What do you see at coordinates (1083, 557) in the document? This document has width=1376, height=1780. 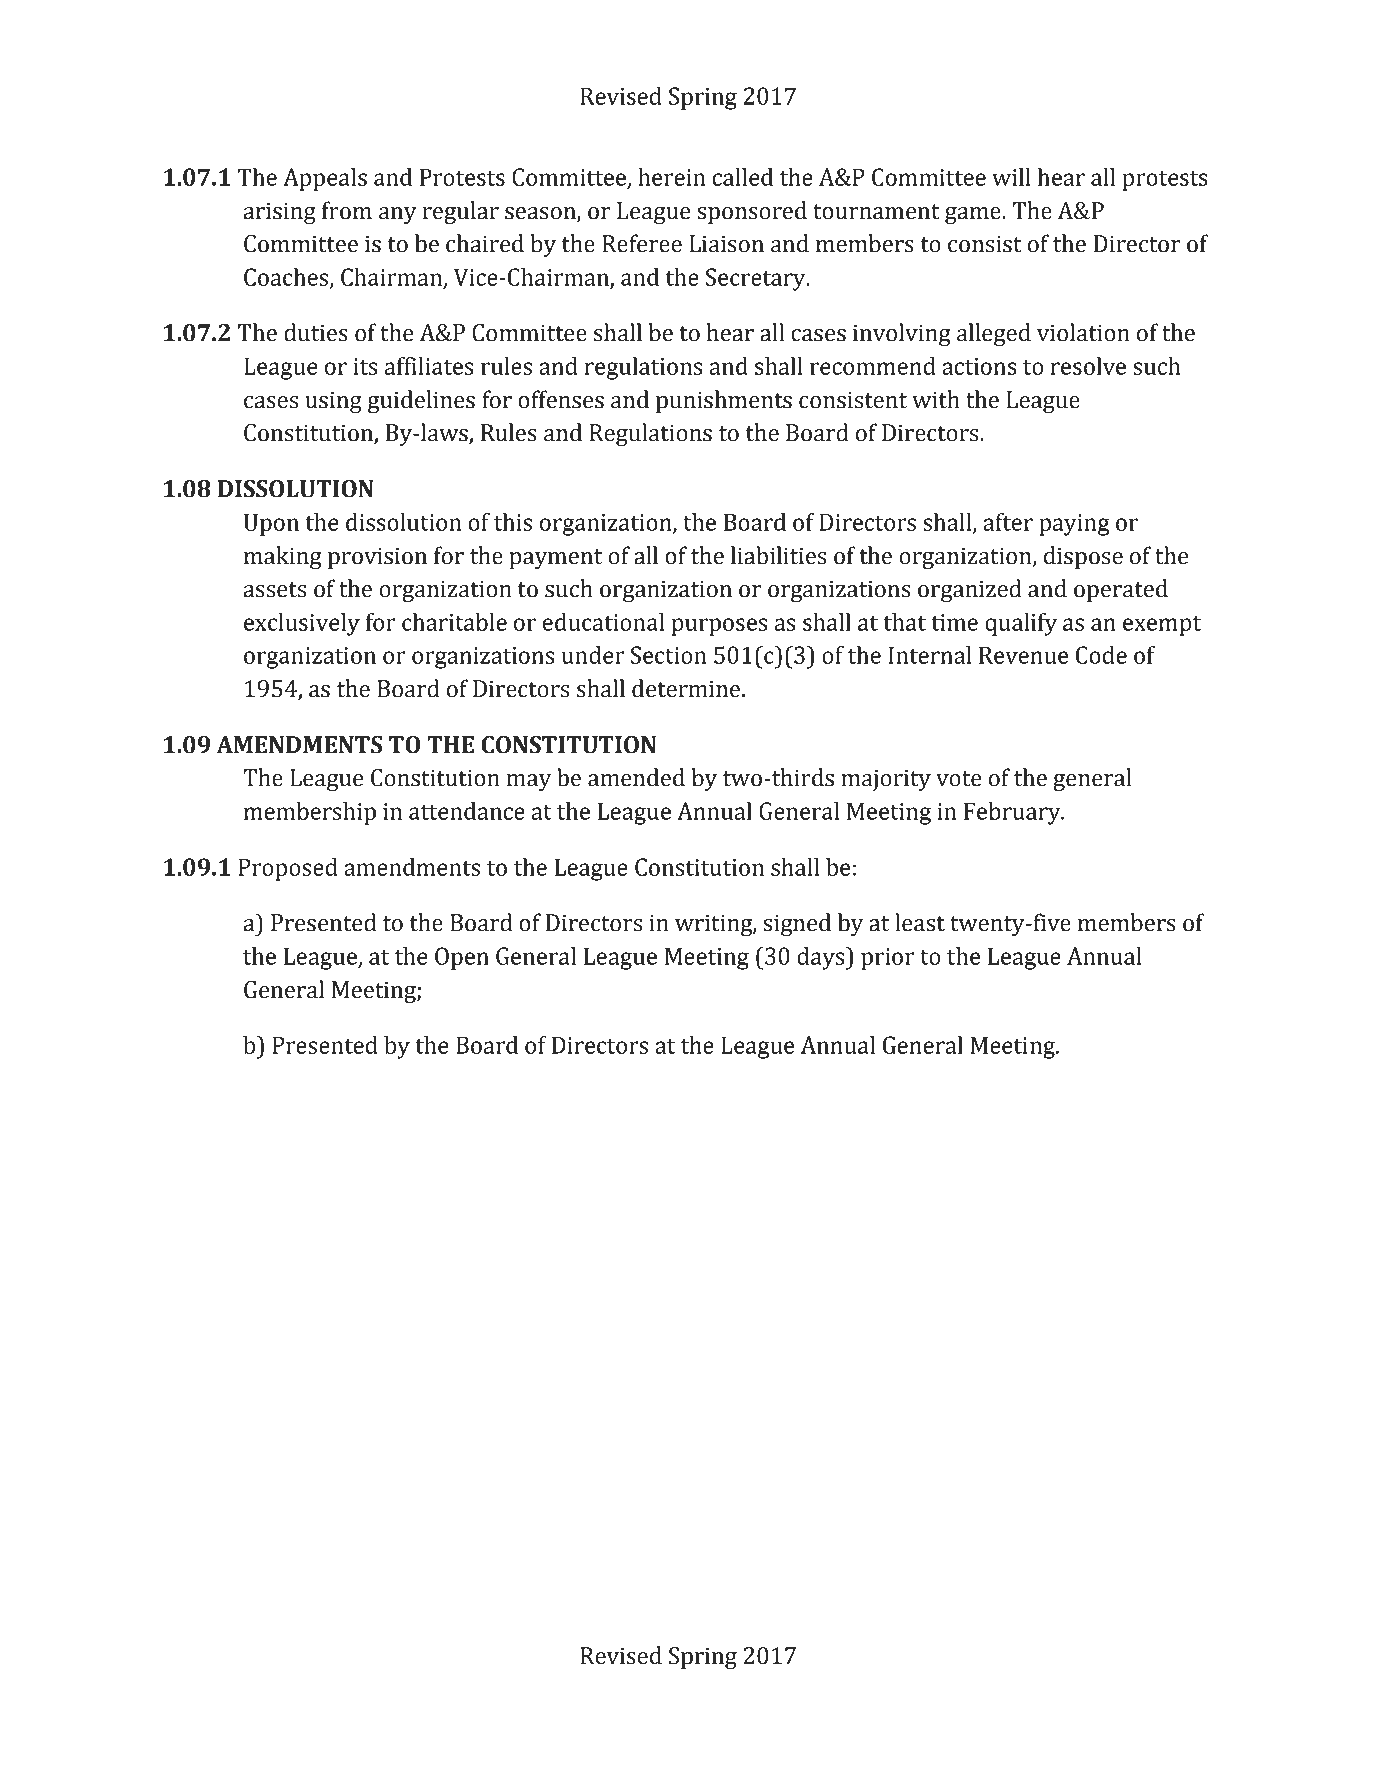 I see `dispose` at bounding box center [1083, 557].
